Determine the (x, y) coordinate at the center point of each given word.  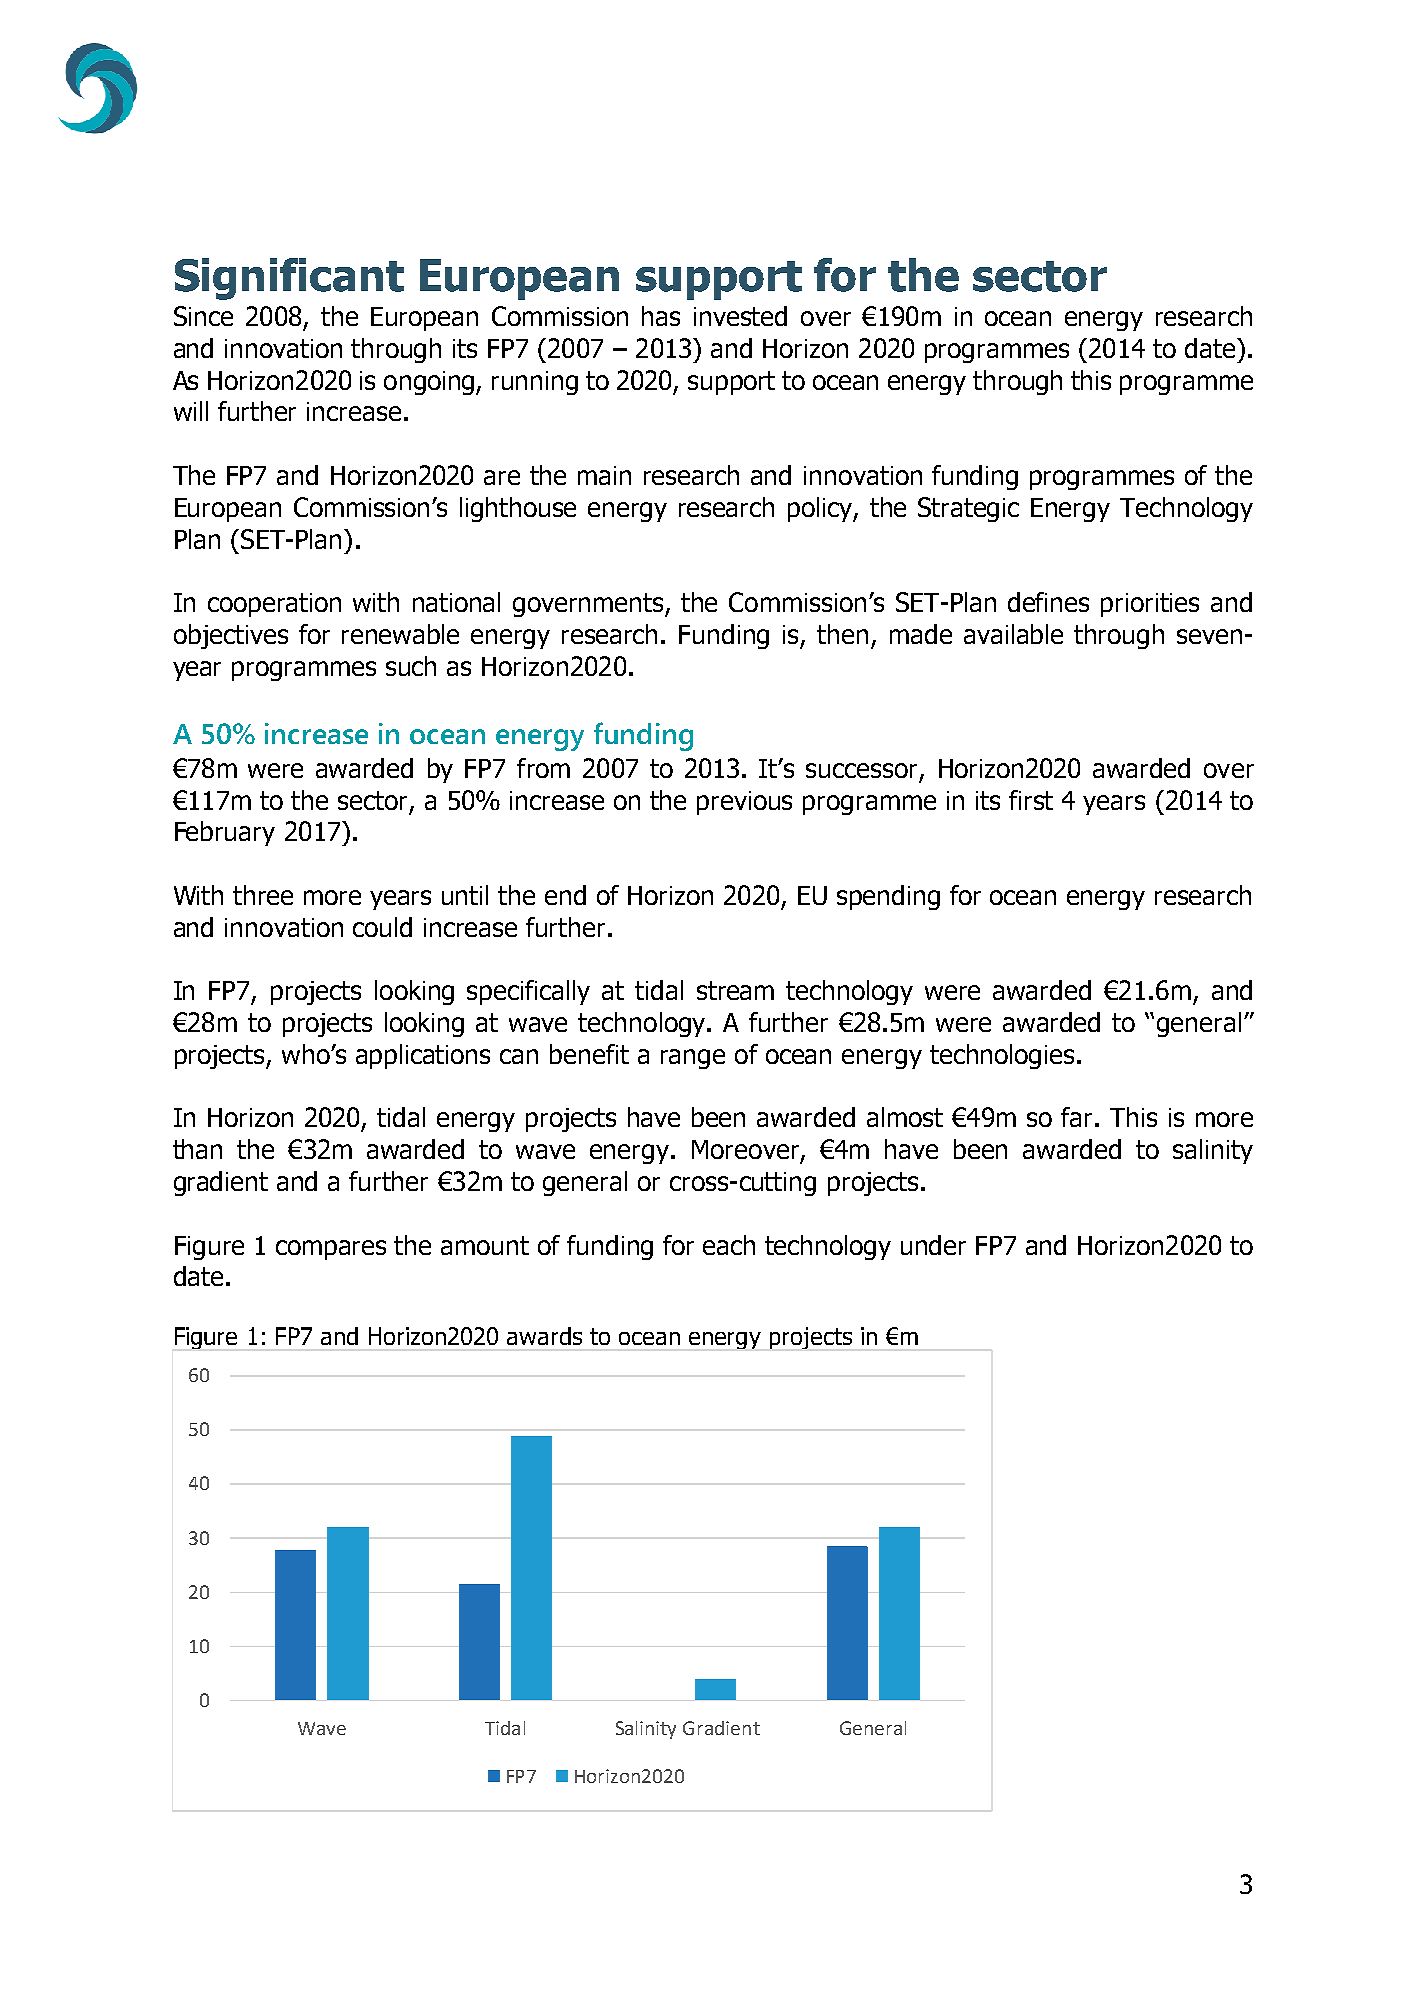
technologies (1002, 1056)
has (661, 316)
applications (423, 1056)
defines (1048, 602)
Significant (289, 279)
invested (740, 316)
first (1031, 800)
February (225, 833)
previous (744, 803)
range (693, 1059)
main (604, 475)
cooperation (274, 605)
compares (331, 1250)
